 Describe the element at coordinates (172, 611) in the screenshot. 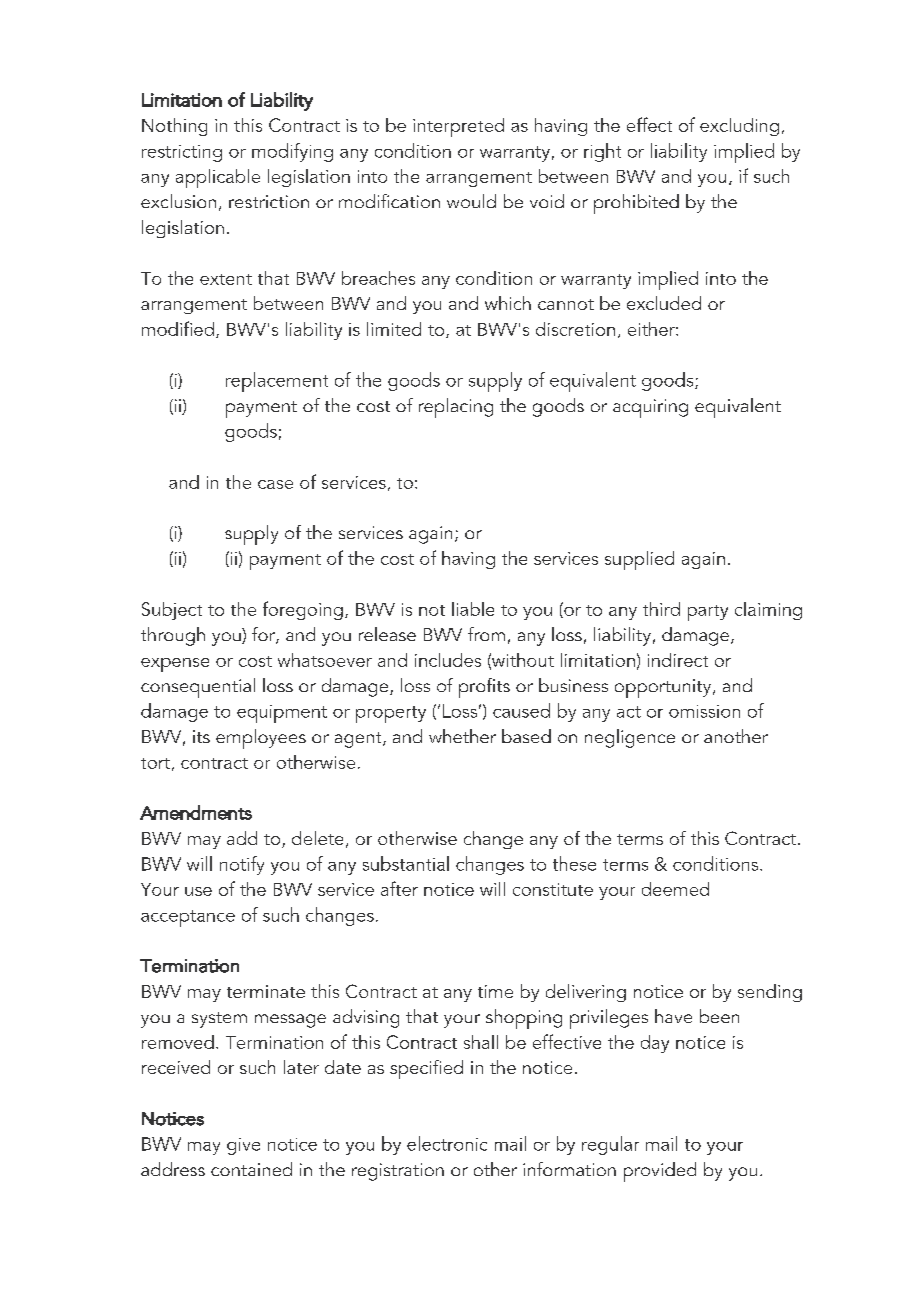

I see `Subject` at that location.
